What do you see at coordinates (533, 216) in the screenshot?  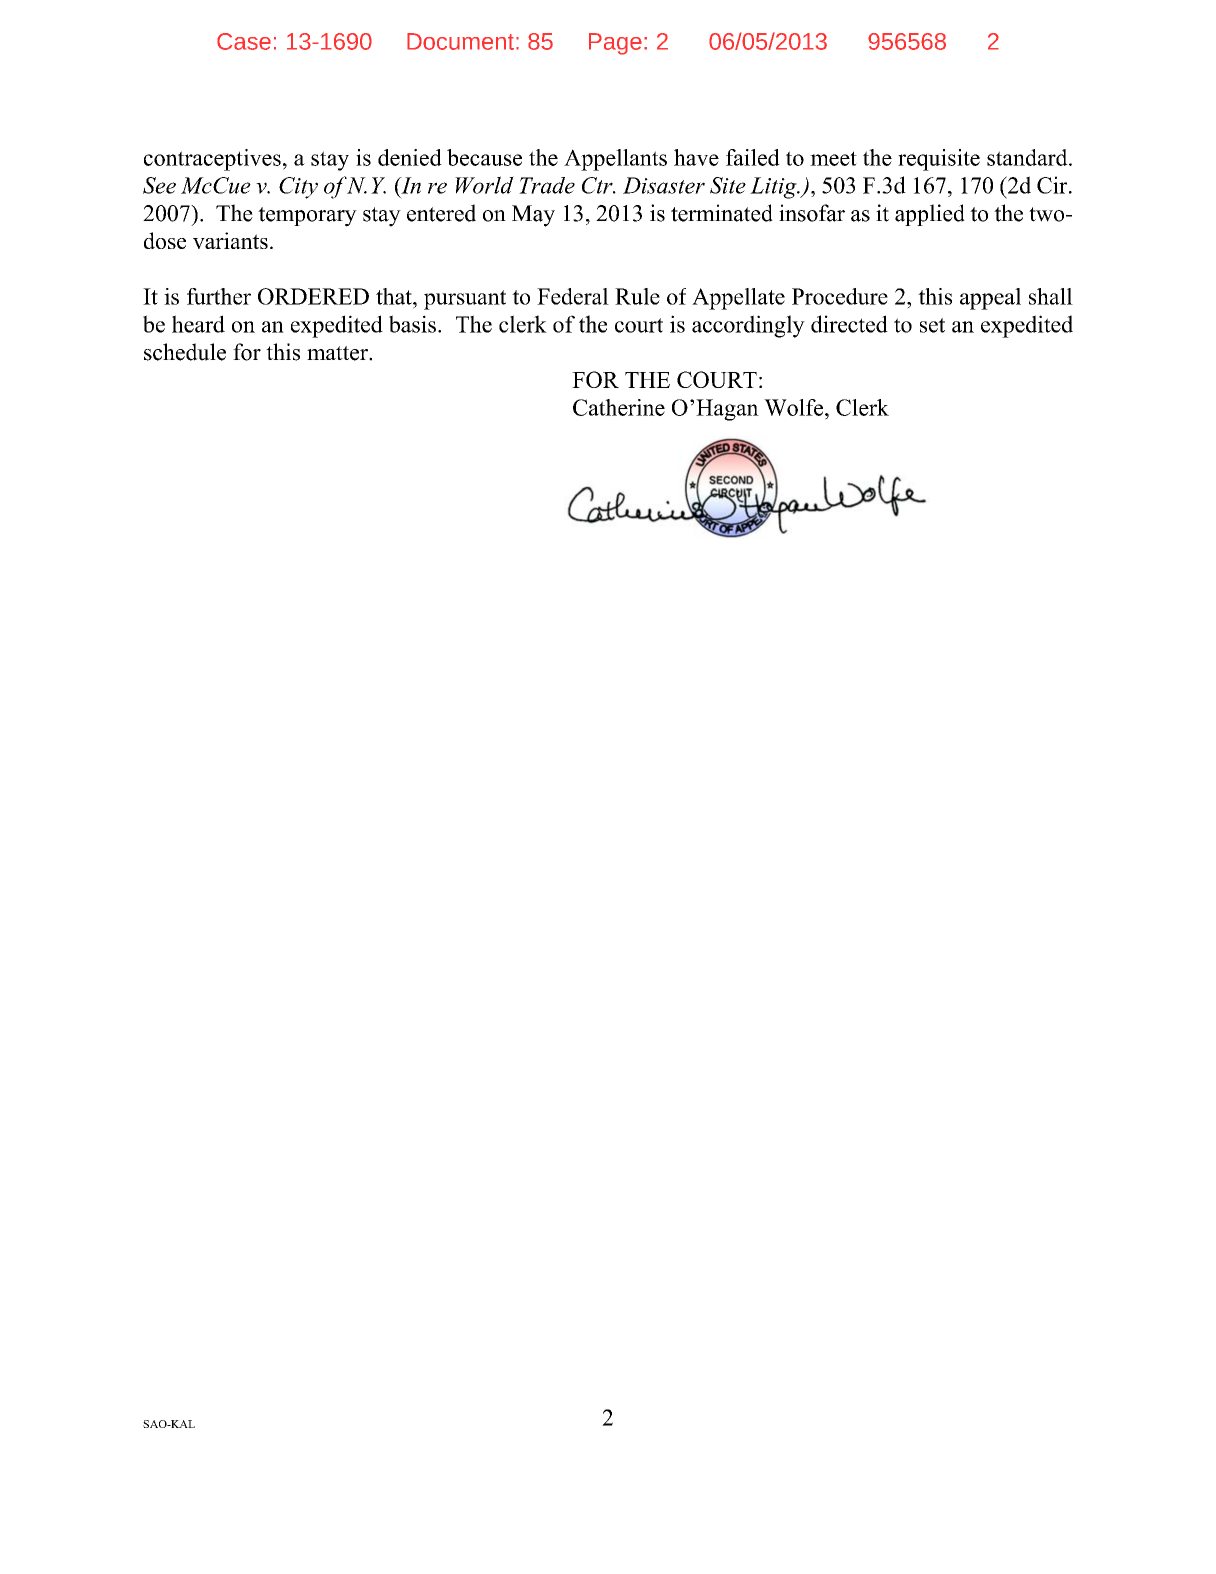 I see `May` at bounding box center [533, 216].
